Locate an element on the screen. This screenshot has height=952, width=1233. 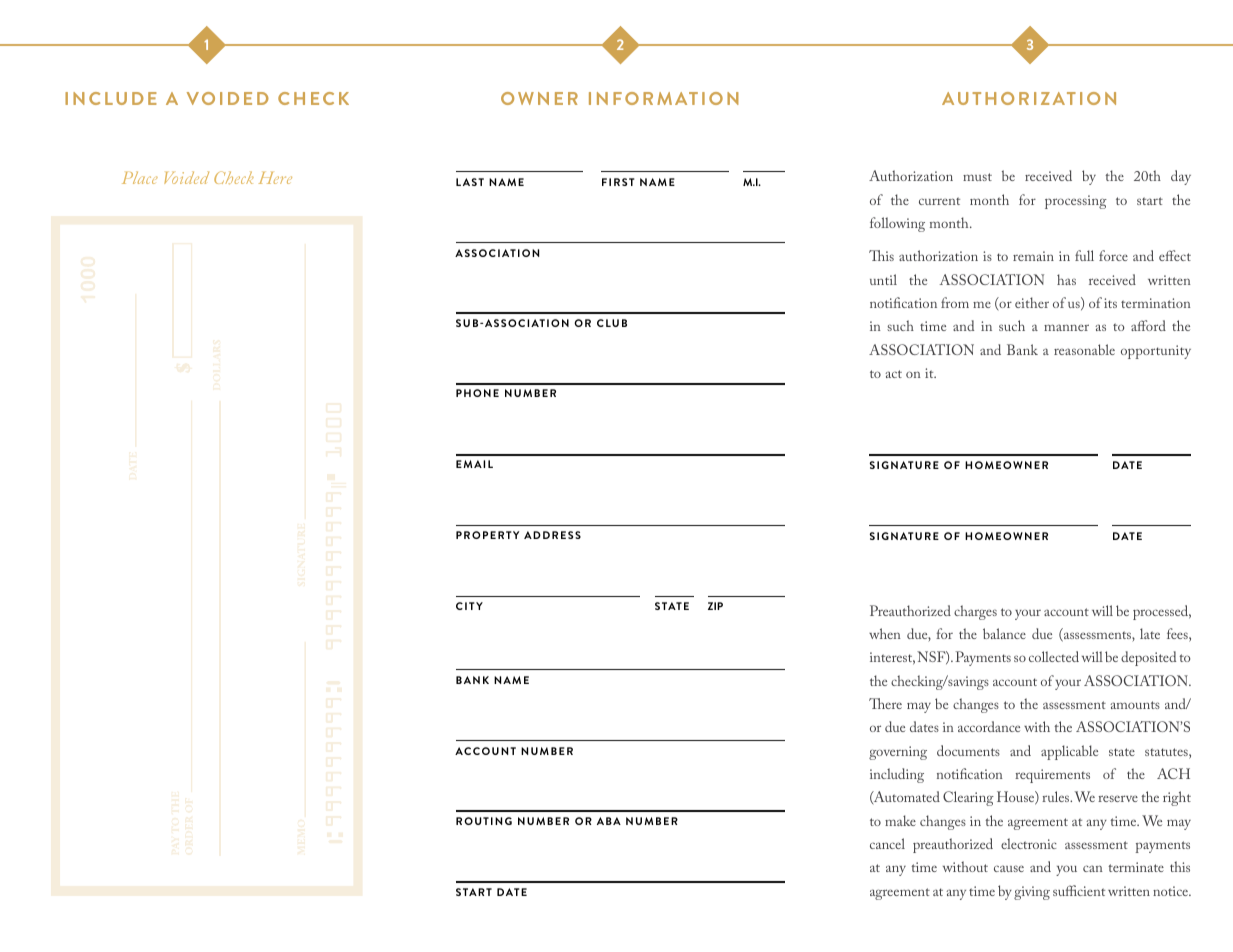
ZIP is located at coordinates (715, 606).
